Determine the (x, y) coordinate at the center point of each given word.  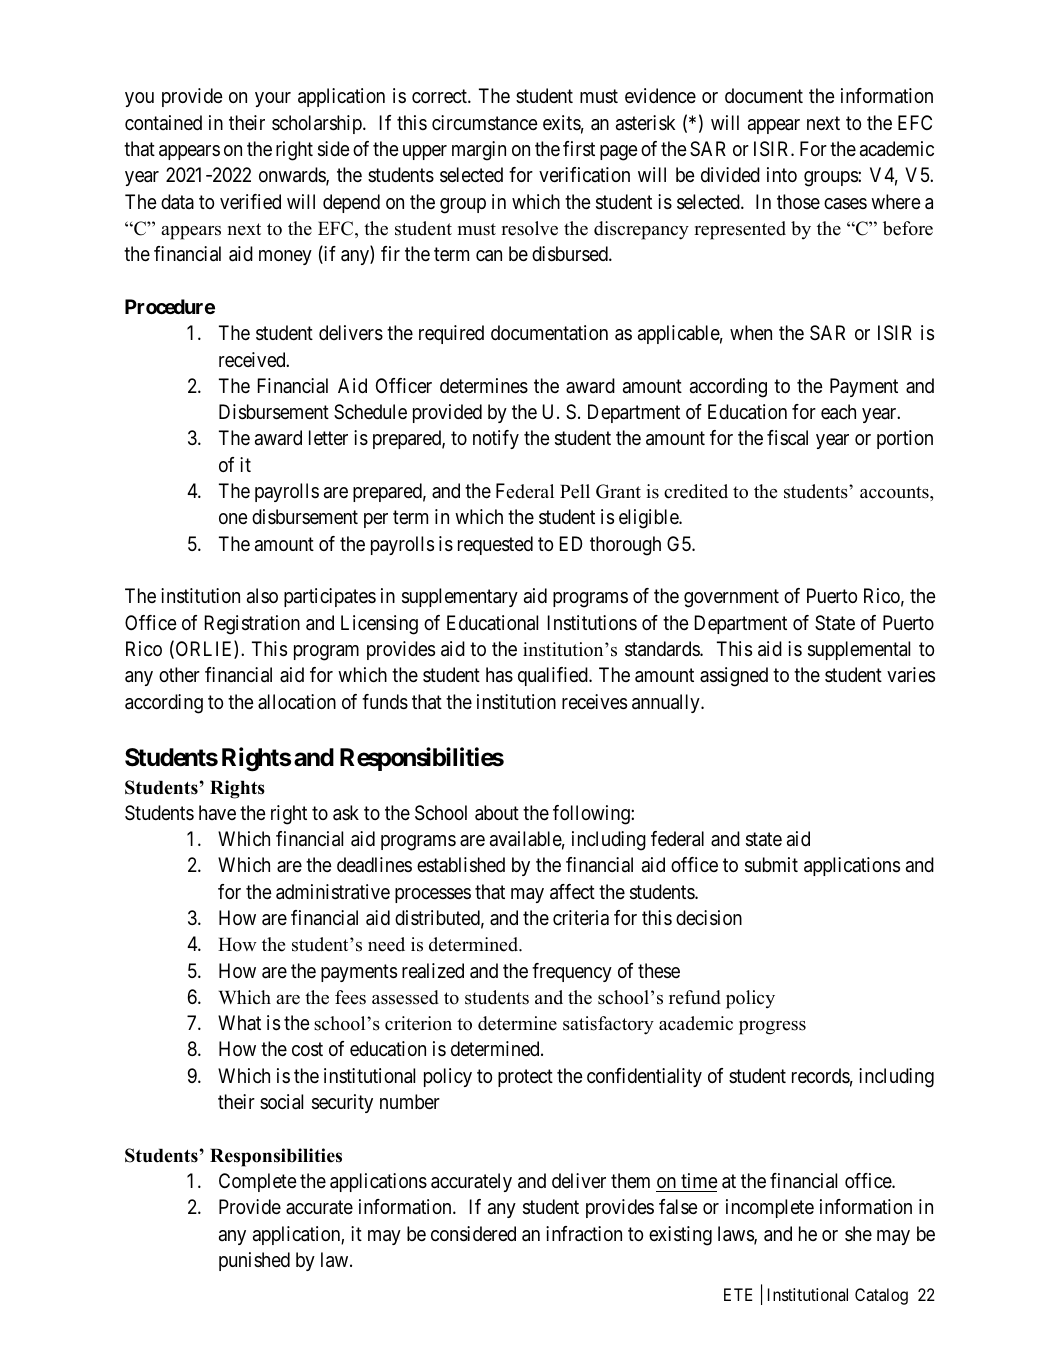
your (273, 99)
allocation (297, 702)
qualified (554, 676)
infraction (584, 1234)
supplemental (859, 650)
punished (254, 1261)
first (579, 149)
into (782, 174)
